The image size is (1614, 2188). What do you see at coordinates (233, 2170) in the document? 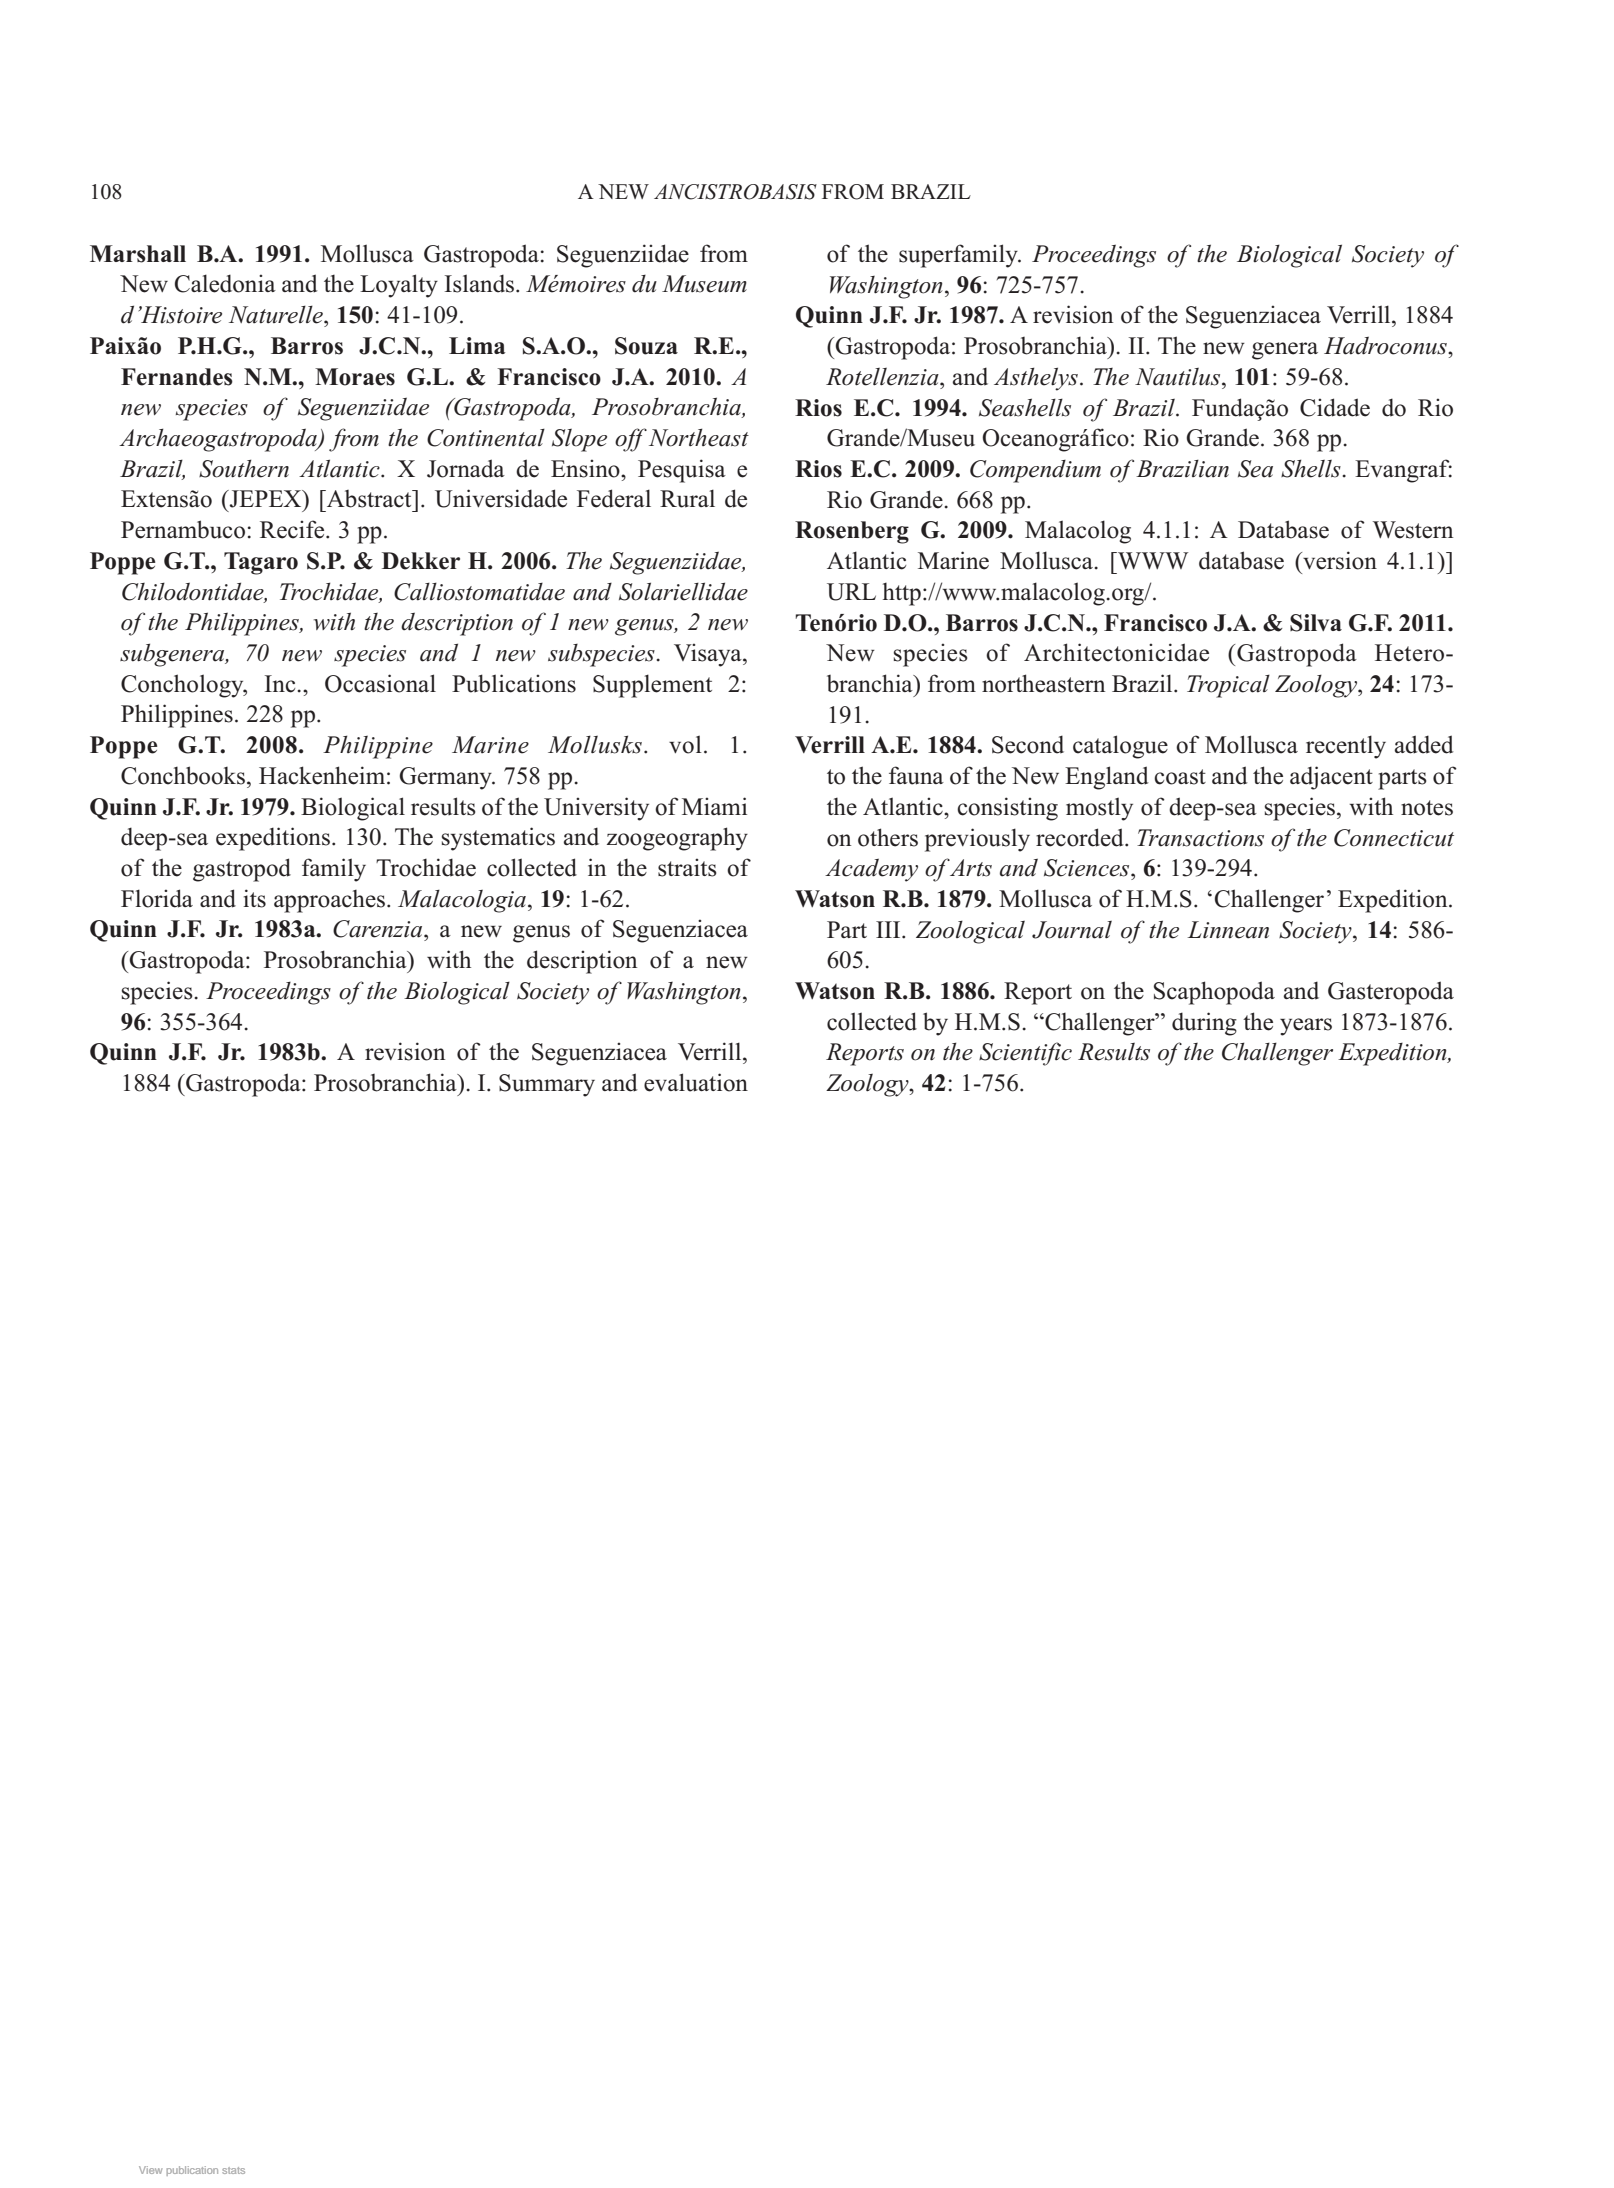
I see `stats` at bounding box center [233, 2170].
